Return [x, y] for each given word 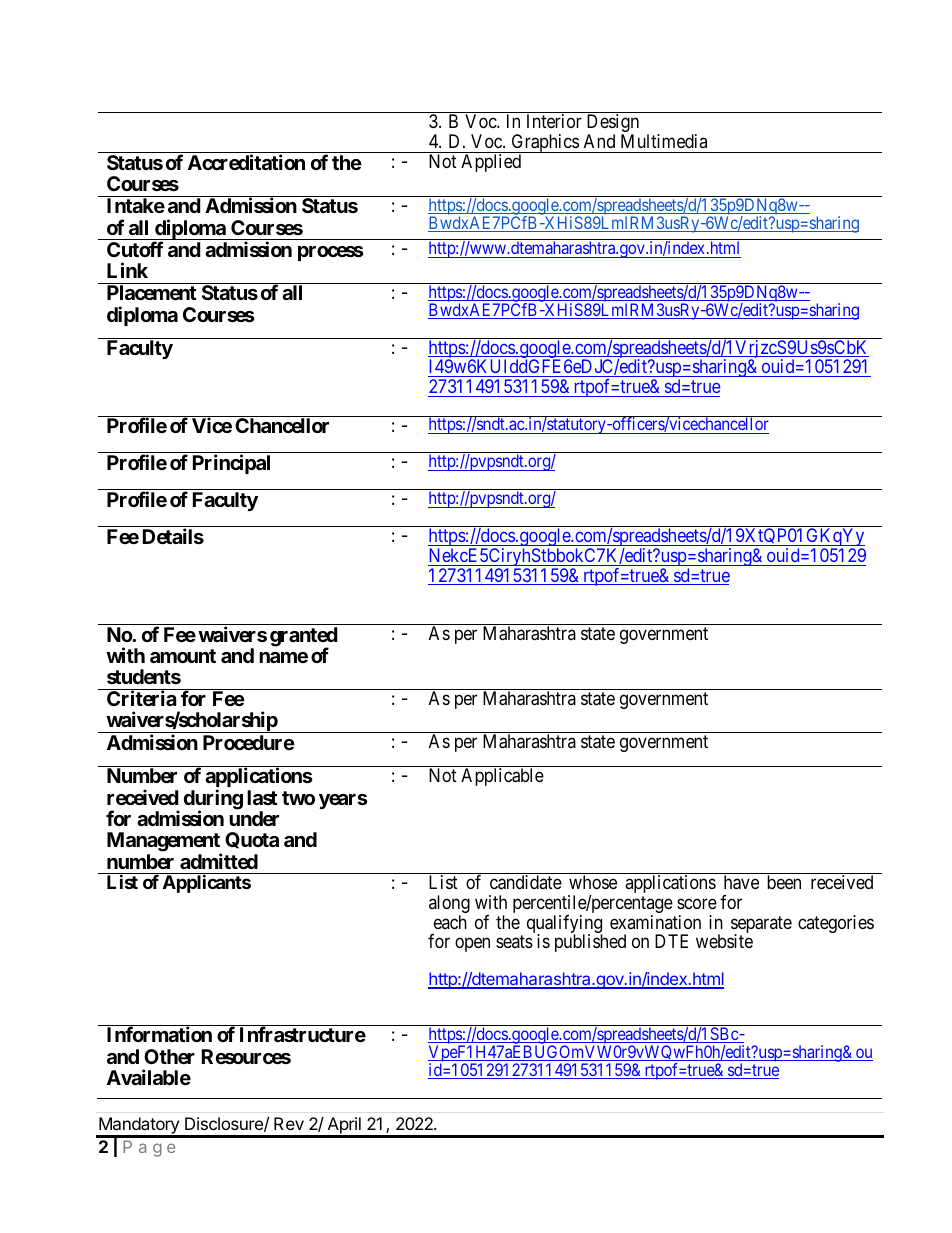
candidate [526, 882]
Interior [554, 121]
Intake [136, 205]
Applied [491, 163]
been [784, 882]
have [741, 882]
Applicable [502, 777]
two [298, 798]
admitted [219, 861]
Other [169, 1056]
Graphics [544, 144]
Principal [231, 464]
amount [183, 656]
